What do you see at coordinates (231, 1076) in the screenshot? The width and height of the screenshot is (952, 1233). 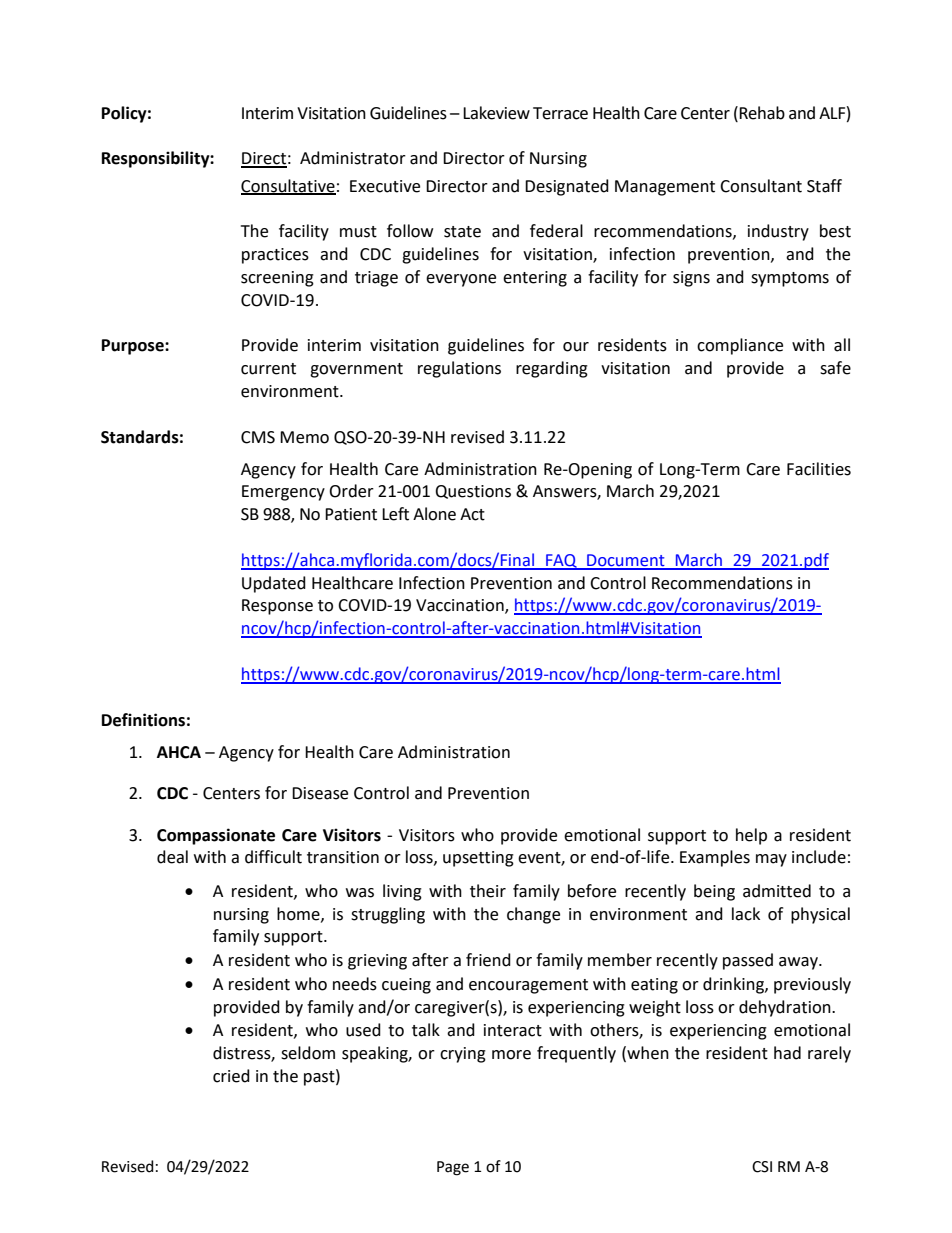 I see `cried` at bounding box center [231, 1076].
